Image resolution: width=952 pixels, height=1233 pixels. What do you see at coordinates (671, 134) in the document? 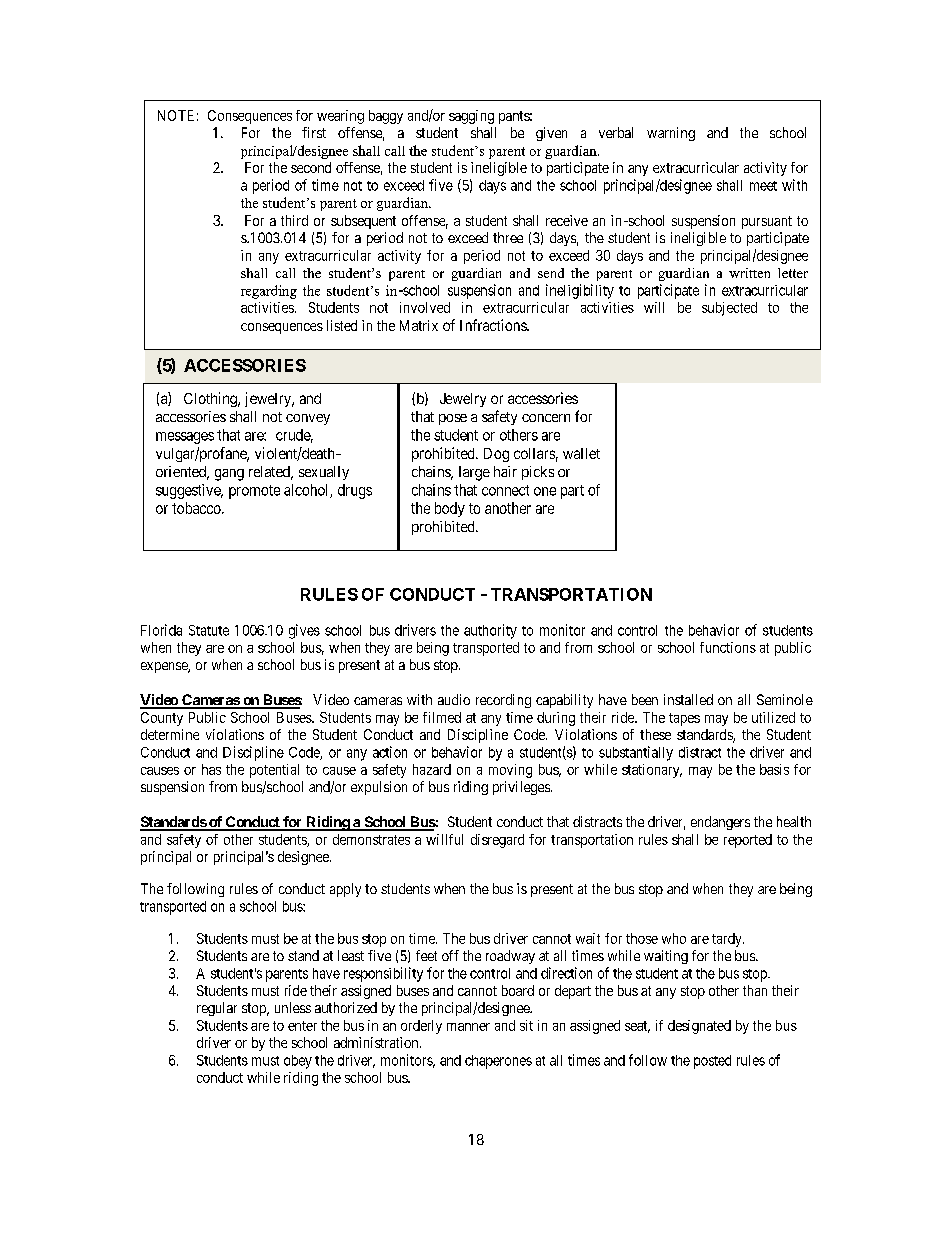
I see `warning` at bounding box center [671, 134].
